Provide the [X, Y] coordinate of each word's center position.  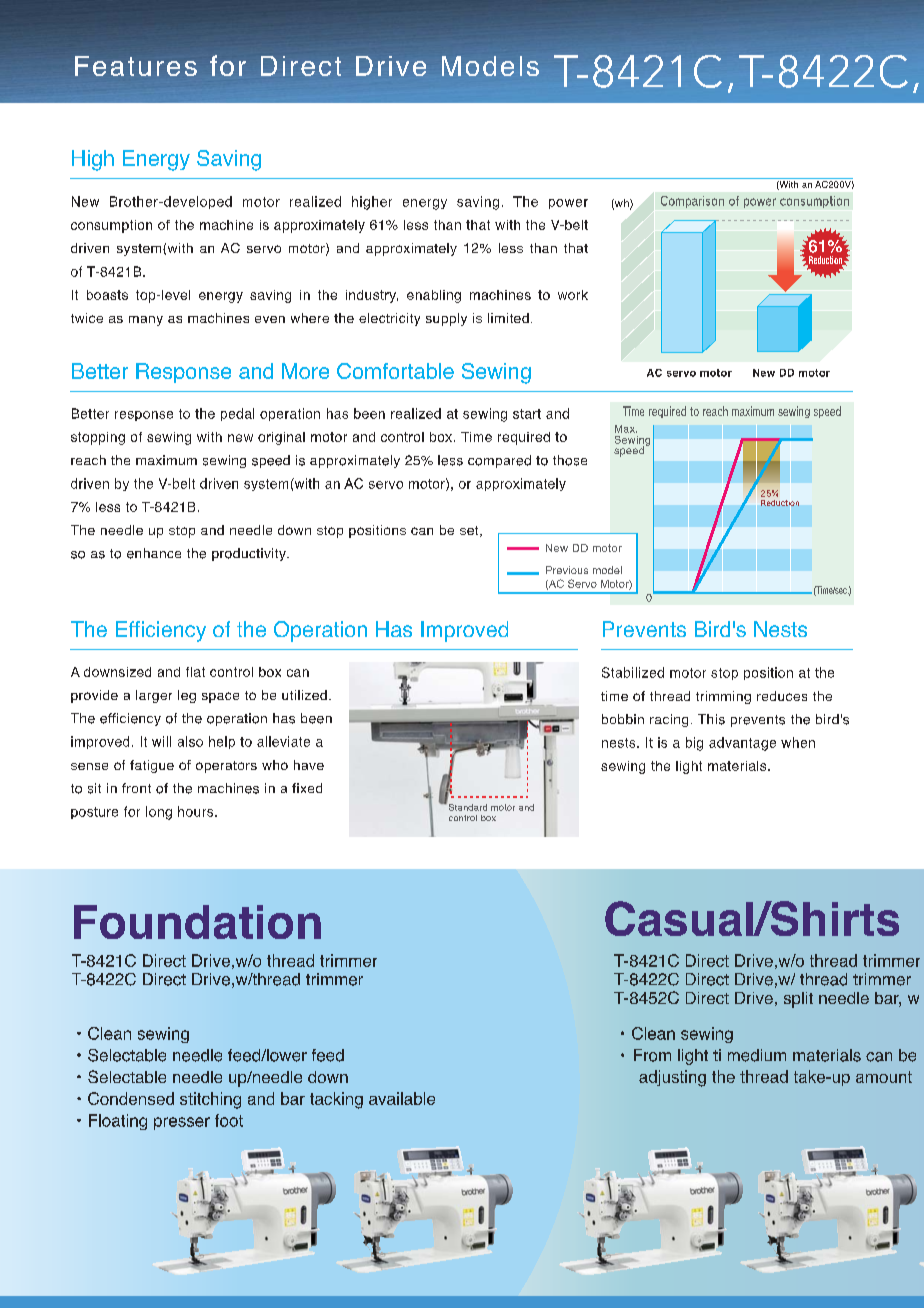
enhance [154, 553]
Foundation [197, 922]
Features [136, 66]
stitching [210, 1100]
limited [508, 318]
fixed [307, 788]
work [573, 295]
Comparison [692, 202]
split [798, 1000]
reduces [782, 696]
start [527, 414]
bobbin [623, 719]
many [146, 321]
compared [499, 461]
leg [187, 696]
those [570, 460]
